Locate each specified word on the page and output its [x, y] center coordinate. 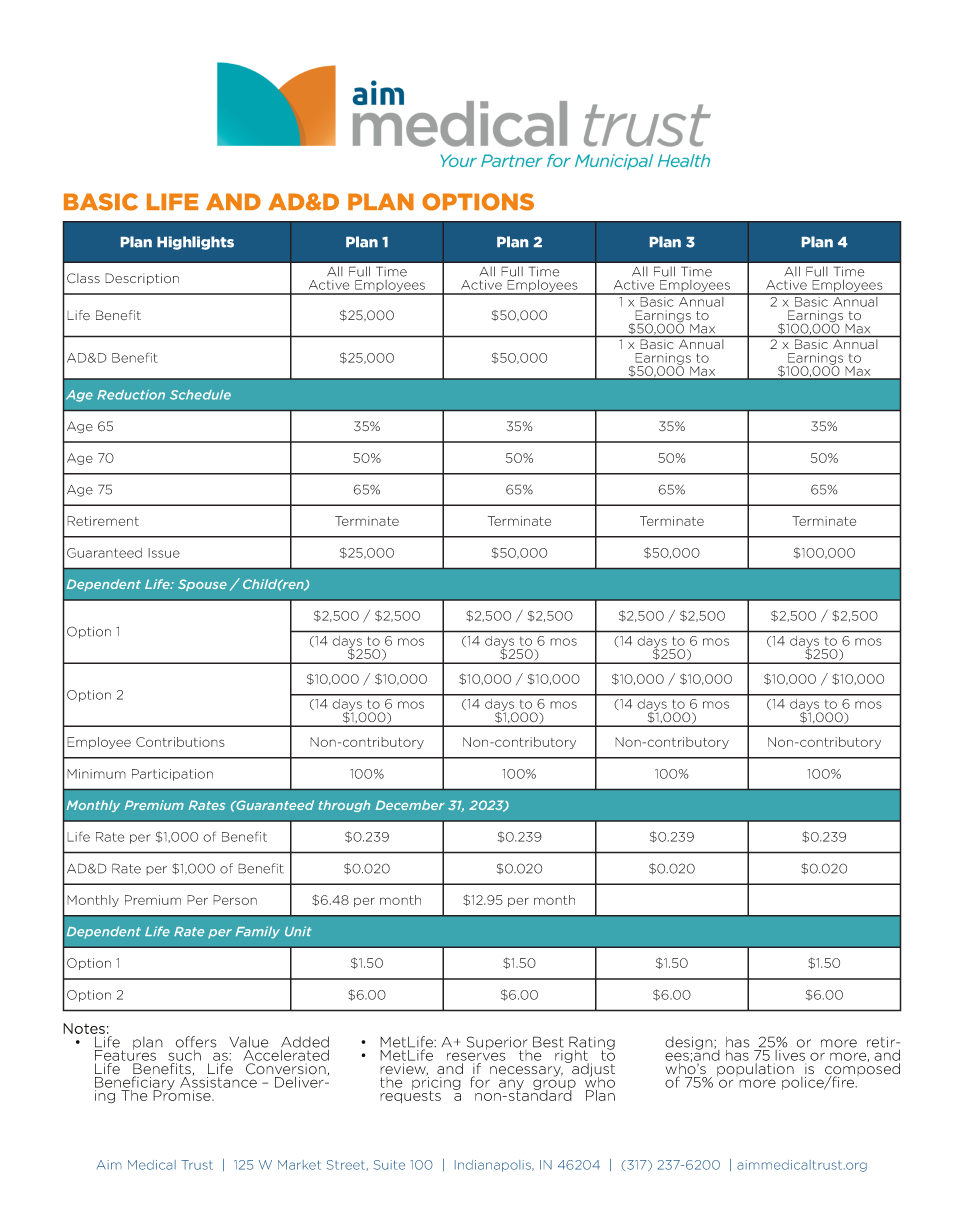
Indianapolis [494, 1166]
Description [142, 279]
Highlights [195, 243]
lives [790, 1054]
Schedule [200, 395]
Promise [183, 1094]
